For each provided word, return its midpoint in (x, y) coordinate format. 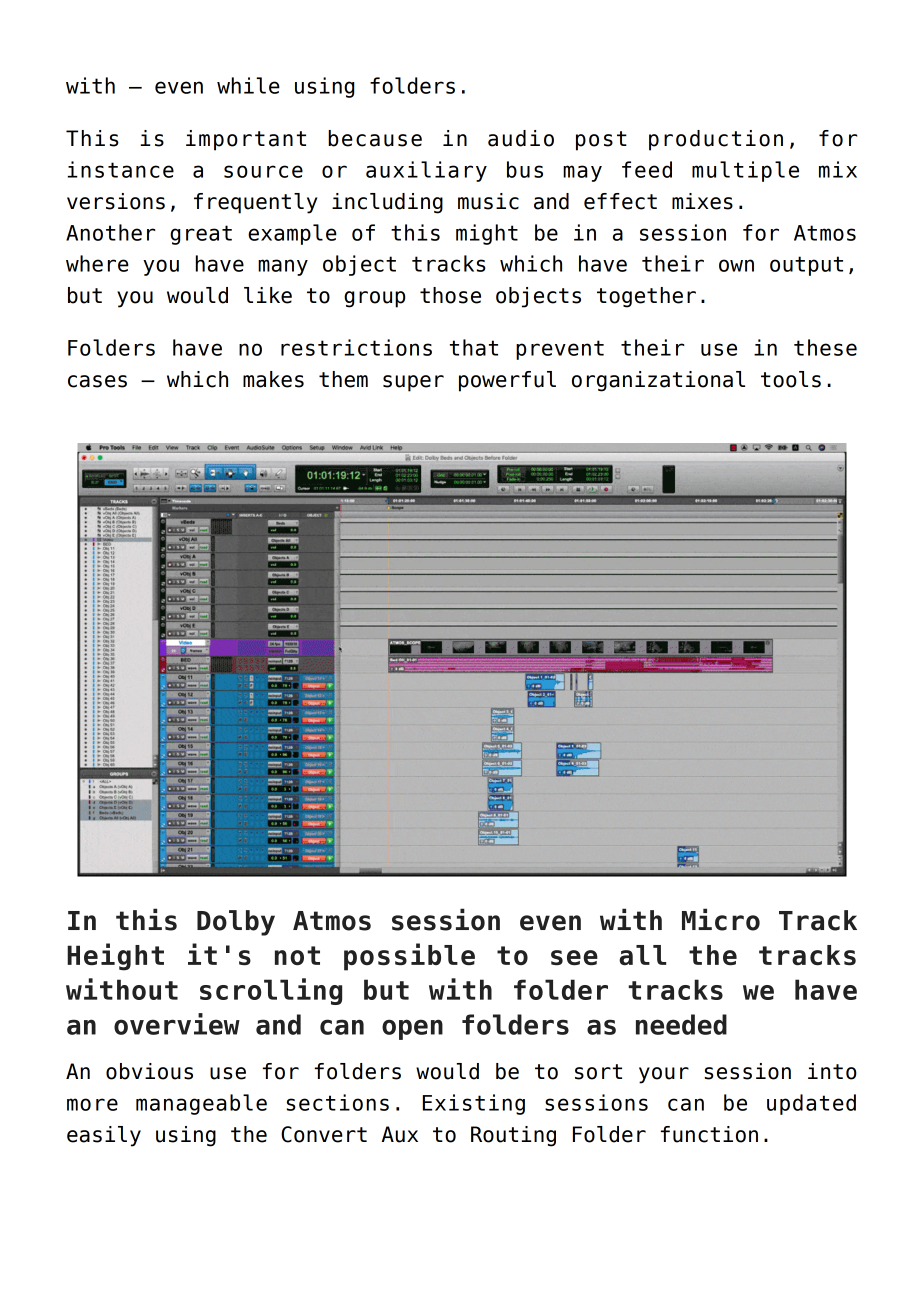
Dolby (236, 923)
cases (97, 381)
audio (521, 138)
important (246, 140)
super (413, 383)
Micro (721, 919)
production (716, 140)
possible (409, 957)
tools (791, 379)
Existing (474, 1104)
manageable (201, 1104)
